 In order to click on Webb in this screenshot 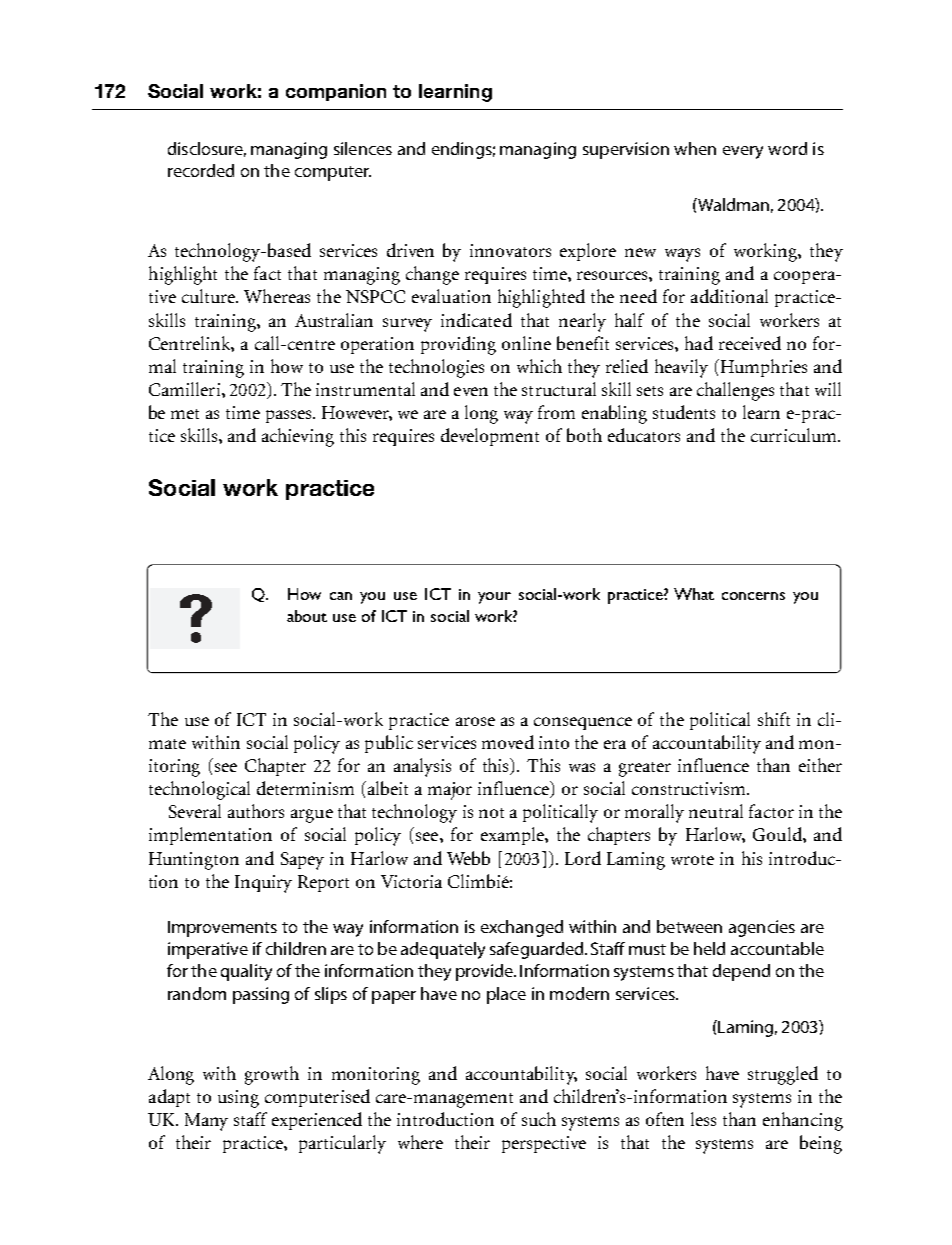, I will do `click(468, 858)`.
